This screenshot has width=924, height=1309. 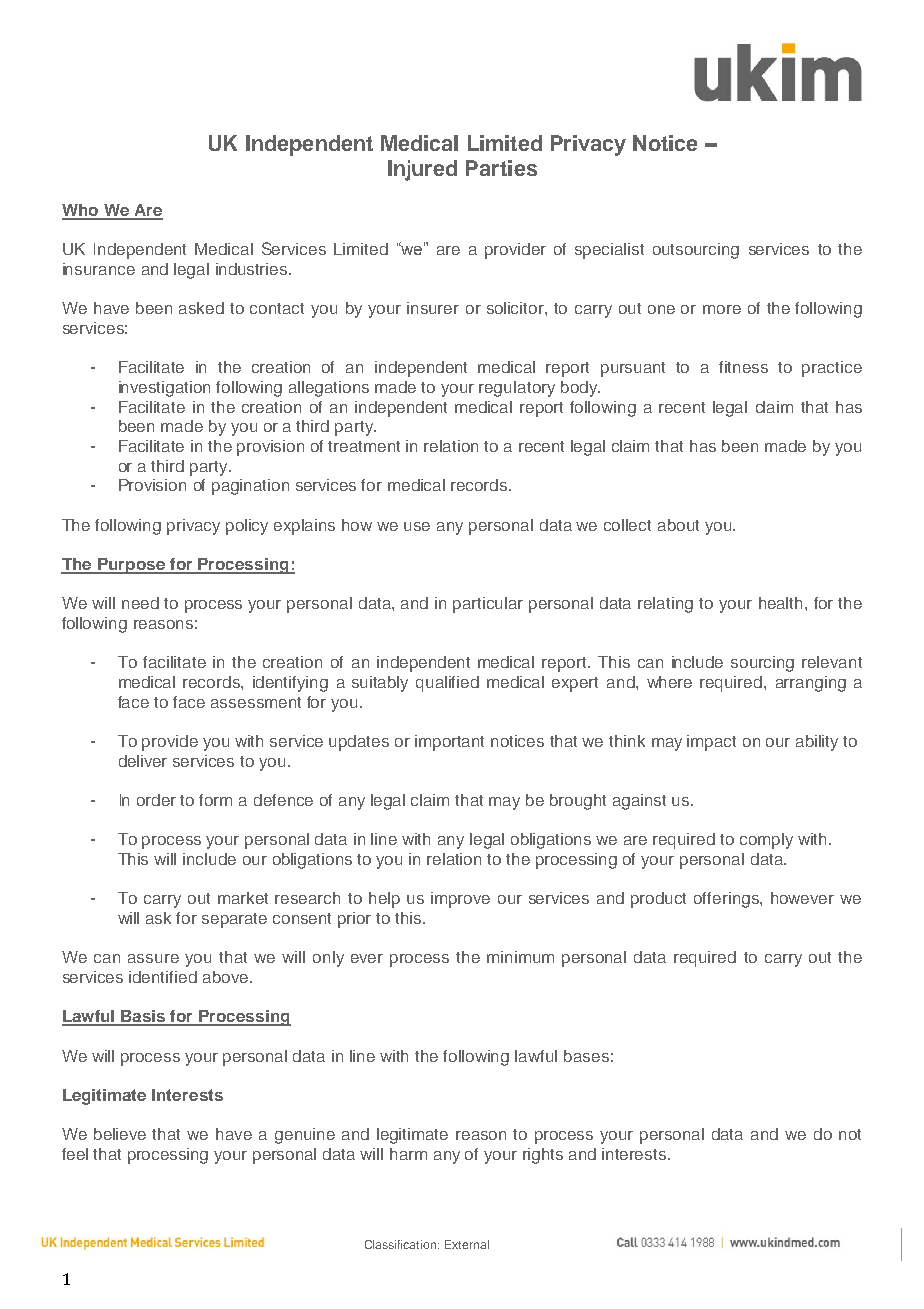 I want to click on qualified, so click(x=447, y=684).
